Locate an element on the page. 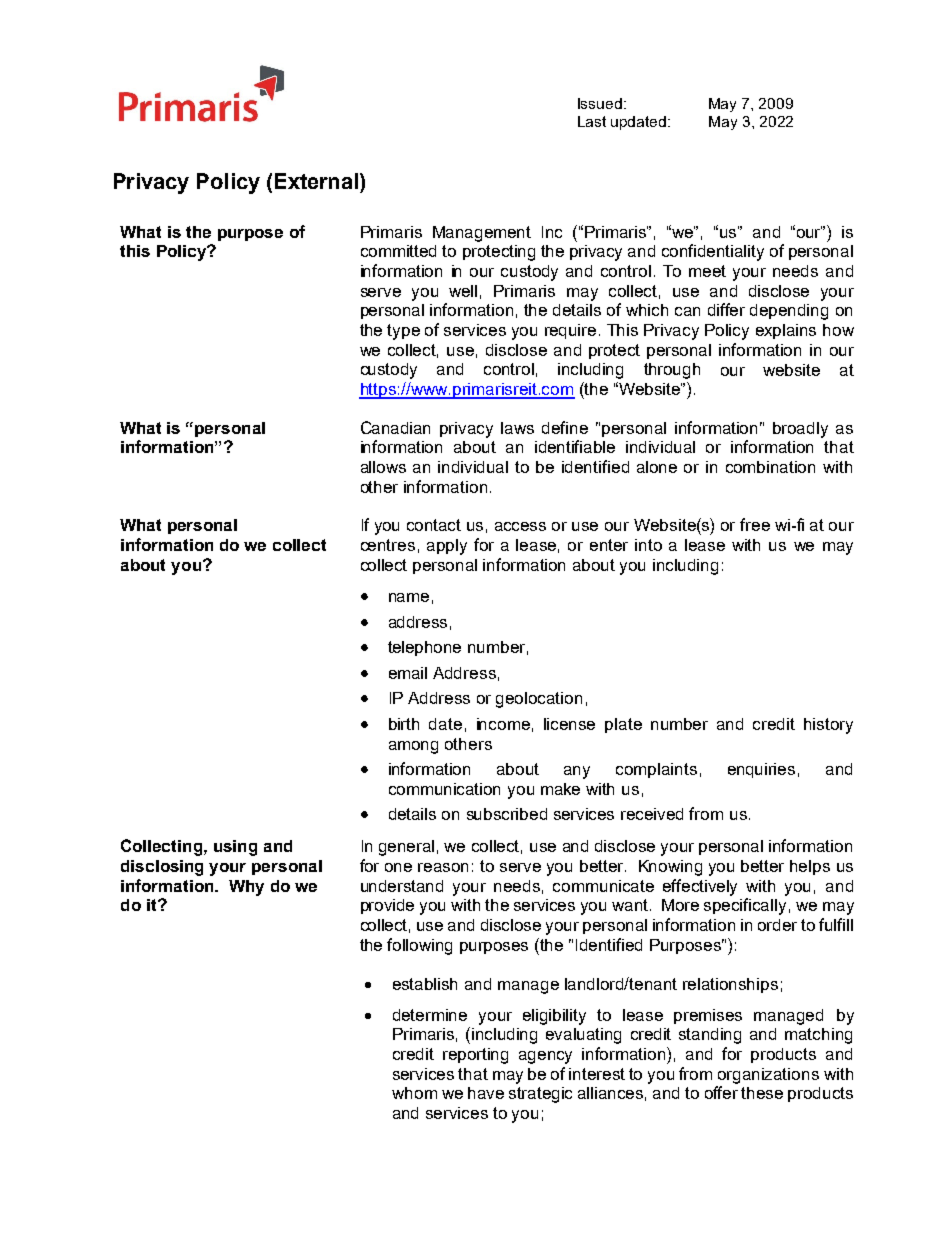 The image size is (952, 1233). Last is located at coordinates (592, 121).
